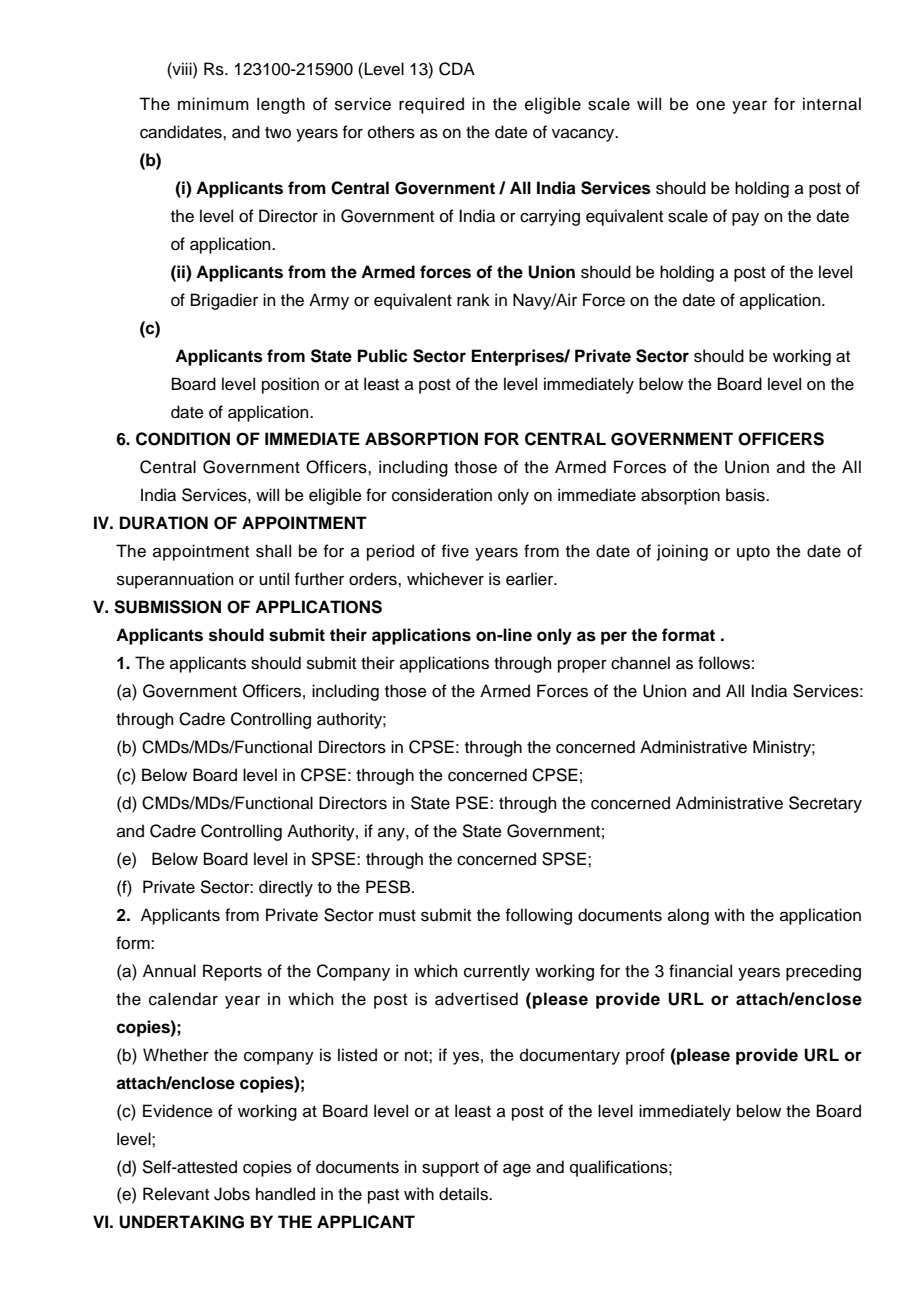 The width and height of the screenshot is (924, 1308). What do you see at coordinates (531, 579) in the screenshot?
I see `earlier` at bounding box center [531, 579].
